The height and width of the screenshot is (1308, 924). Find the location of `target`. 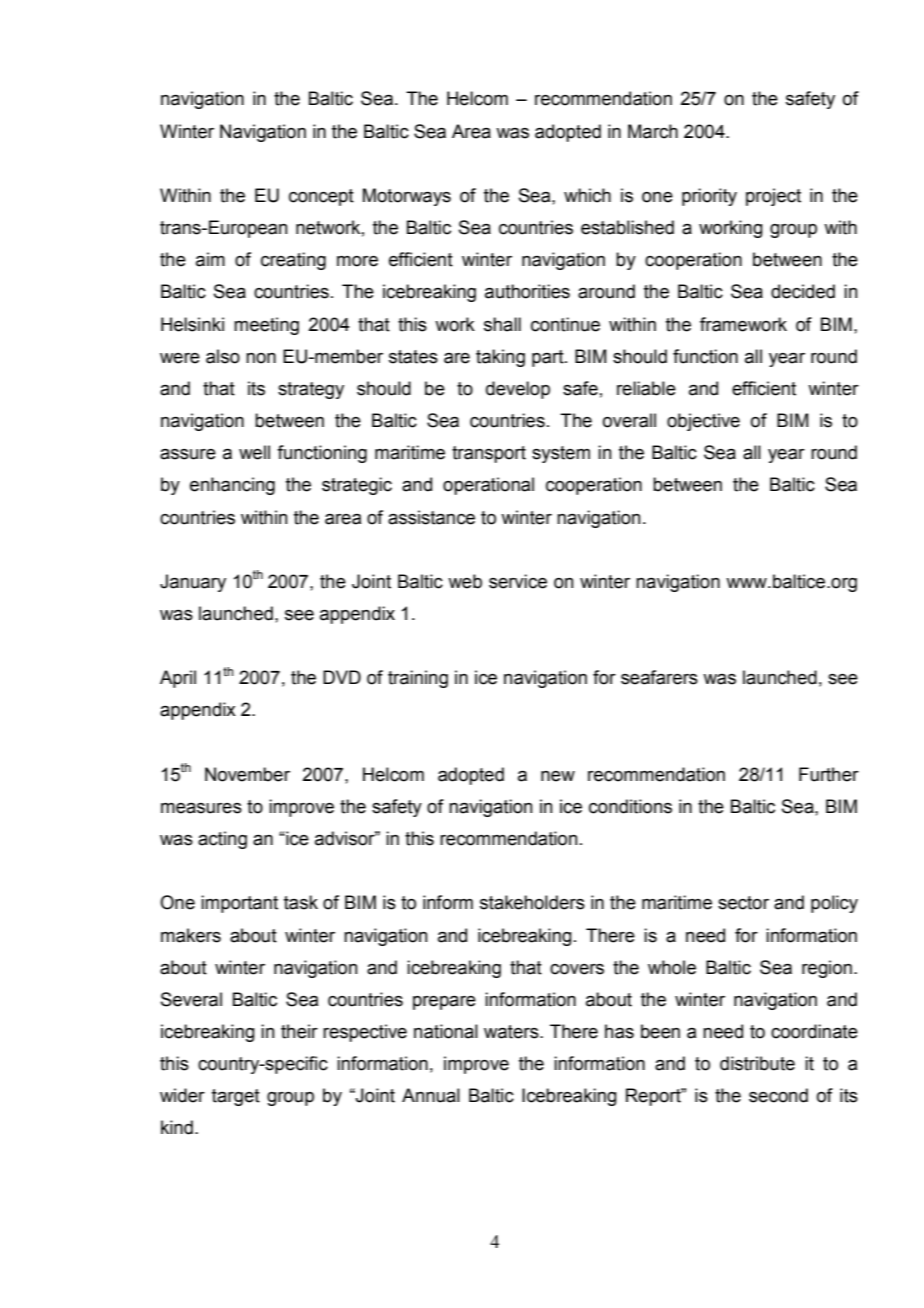

target is located at coordinates (236, 1097).
